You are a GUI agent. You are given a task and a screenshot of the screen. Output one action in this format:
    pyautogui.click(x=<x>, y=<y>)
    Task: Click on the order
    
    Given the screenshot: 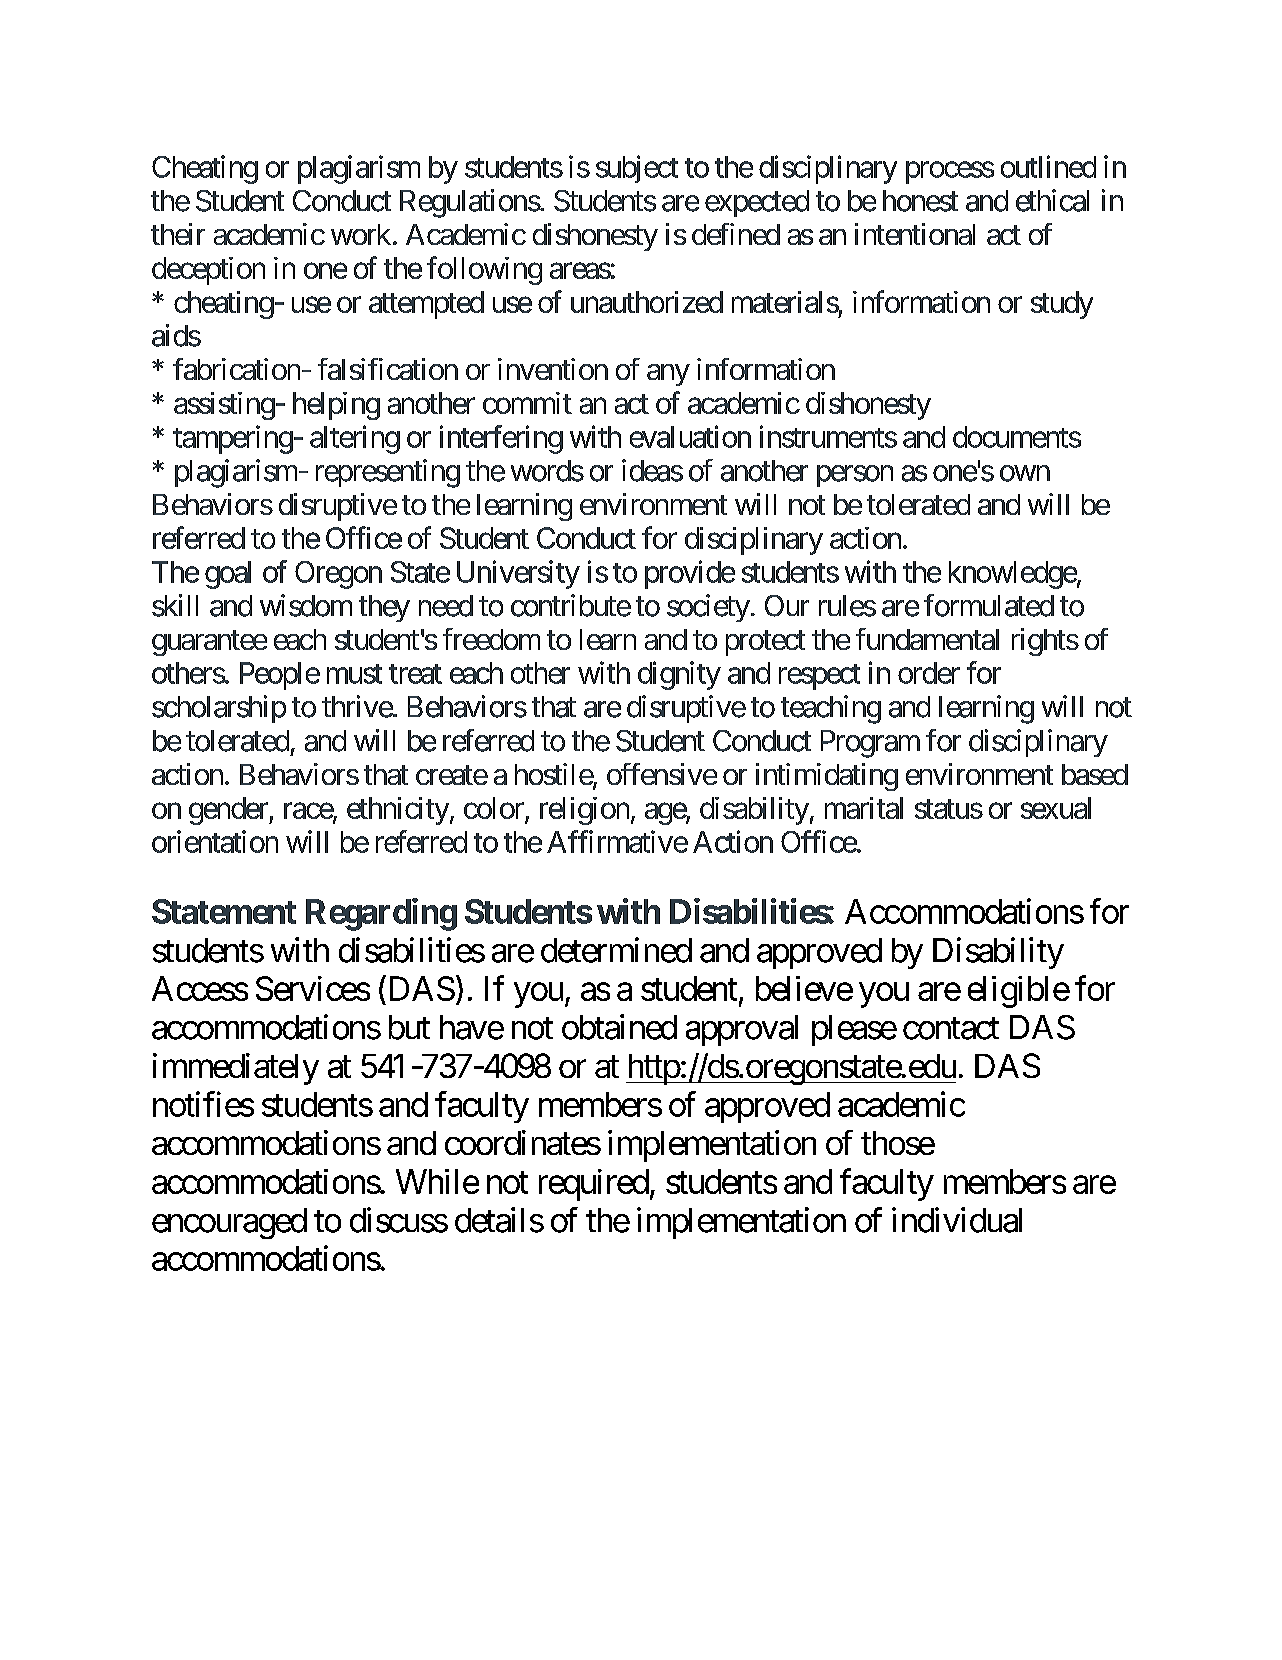 What is the action you would take?
    pyautogui.click(x=929, y=673)
